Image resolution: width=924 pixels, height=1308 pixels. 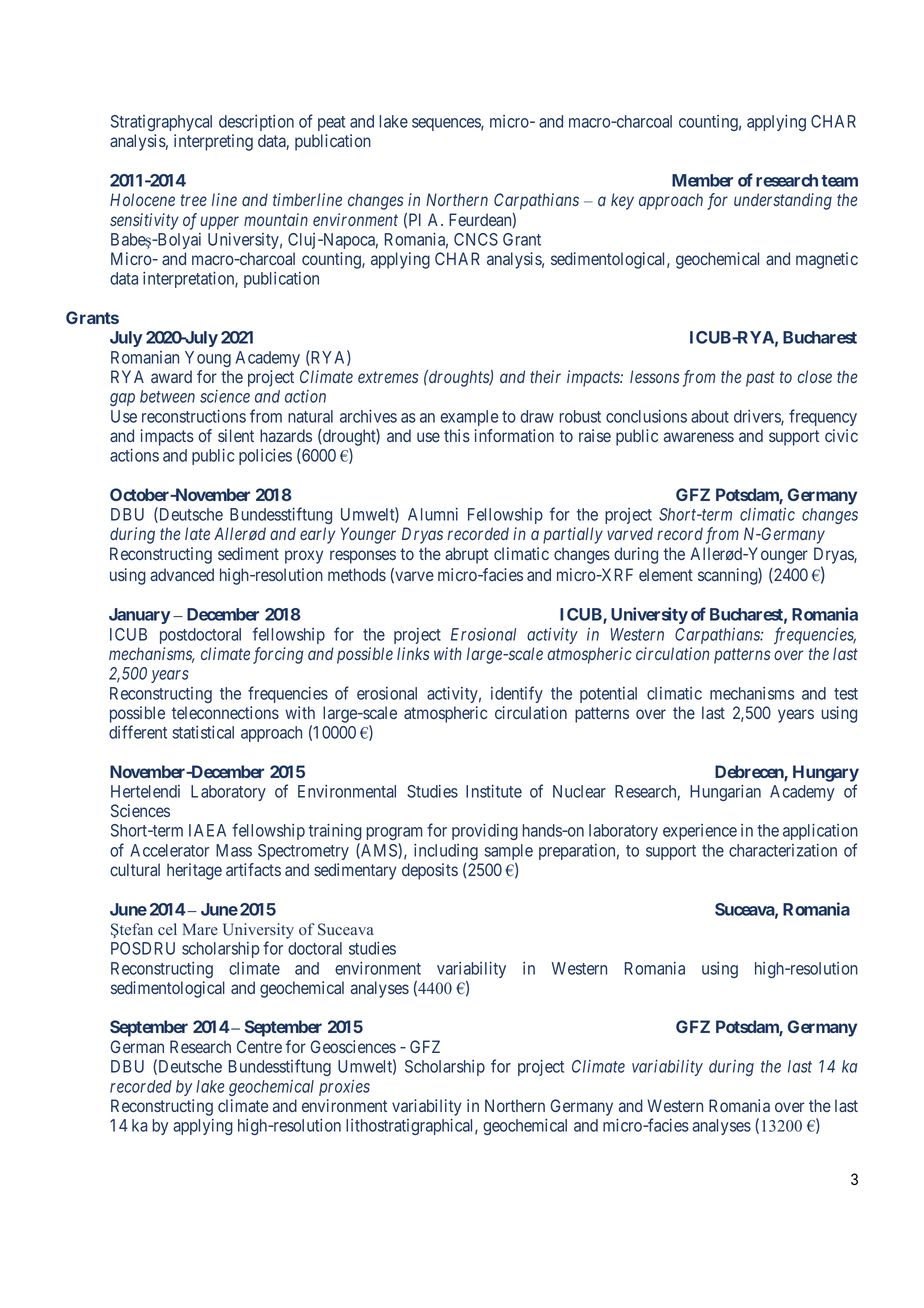 What do you see at coordinates (203, 732) in the document?
I see `statistical` at bounding box center [203, 732].
